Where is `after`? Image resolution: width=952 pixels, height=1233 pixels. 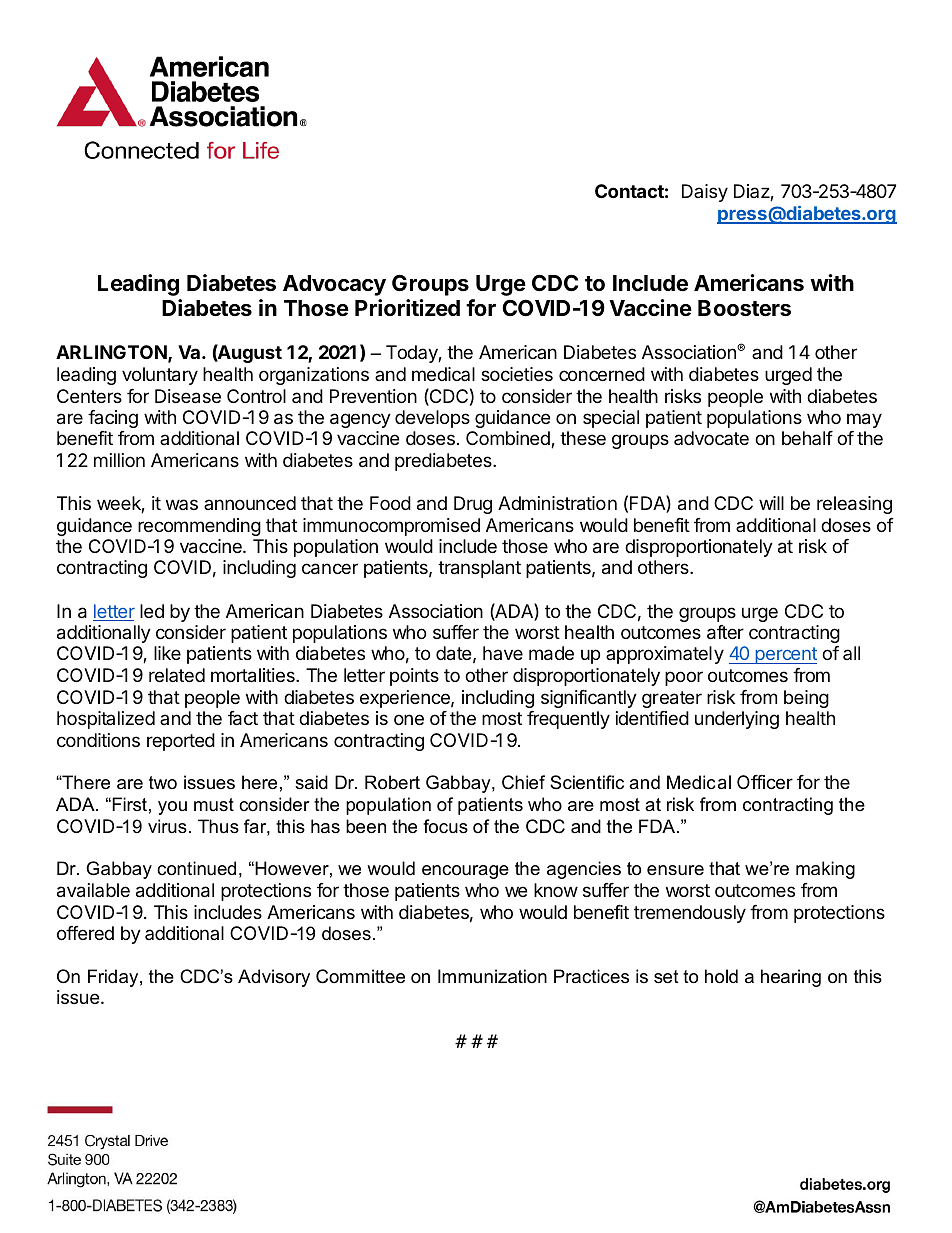
after is located at coordinates (725, 632).
